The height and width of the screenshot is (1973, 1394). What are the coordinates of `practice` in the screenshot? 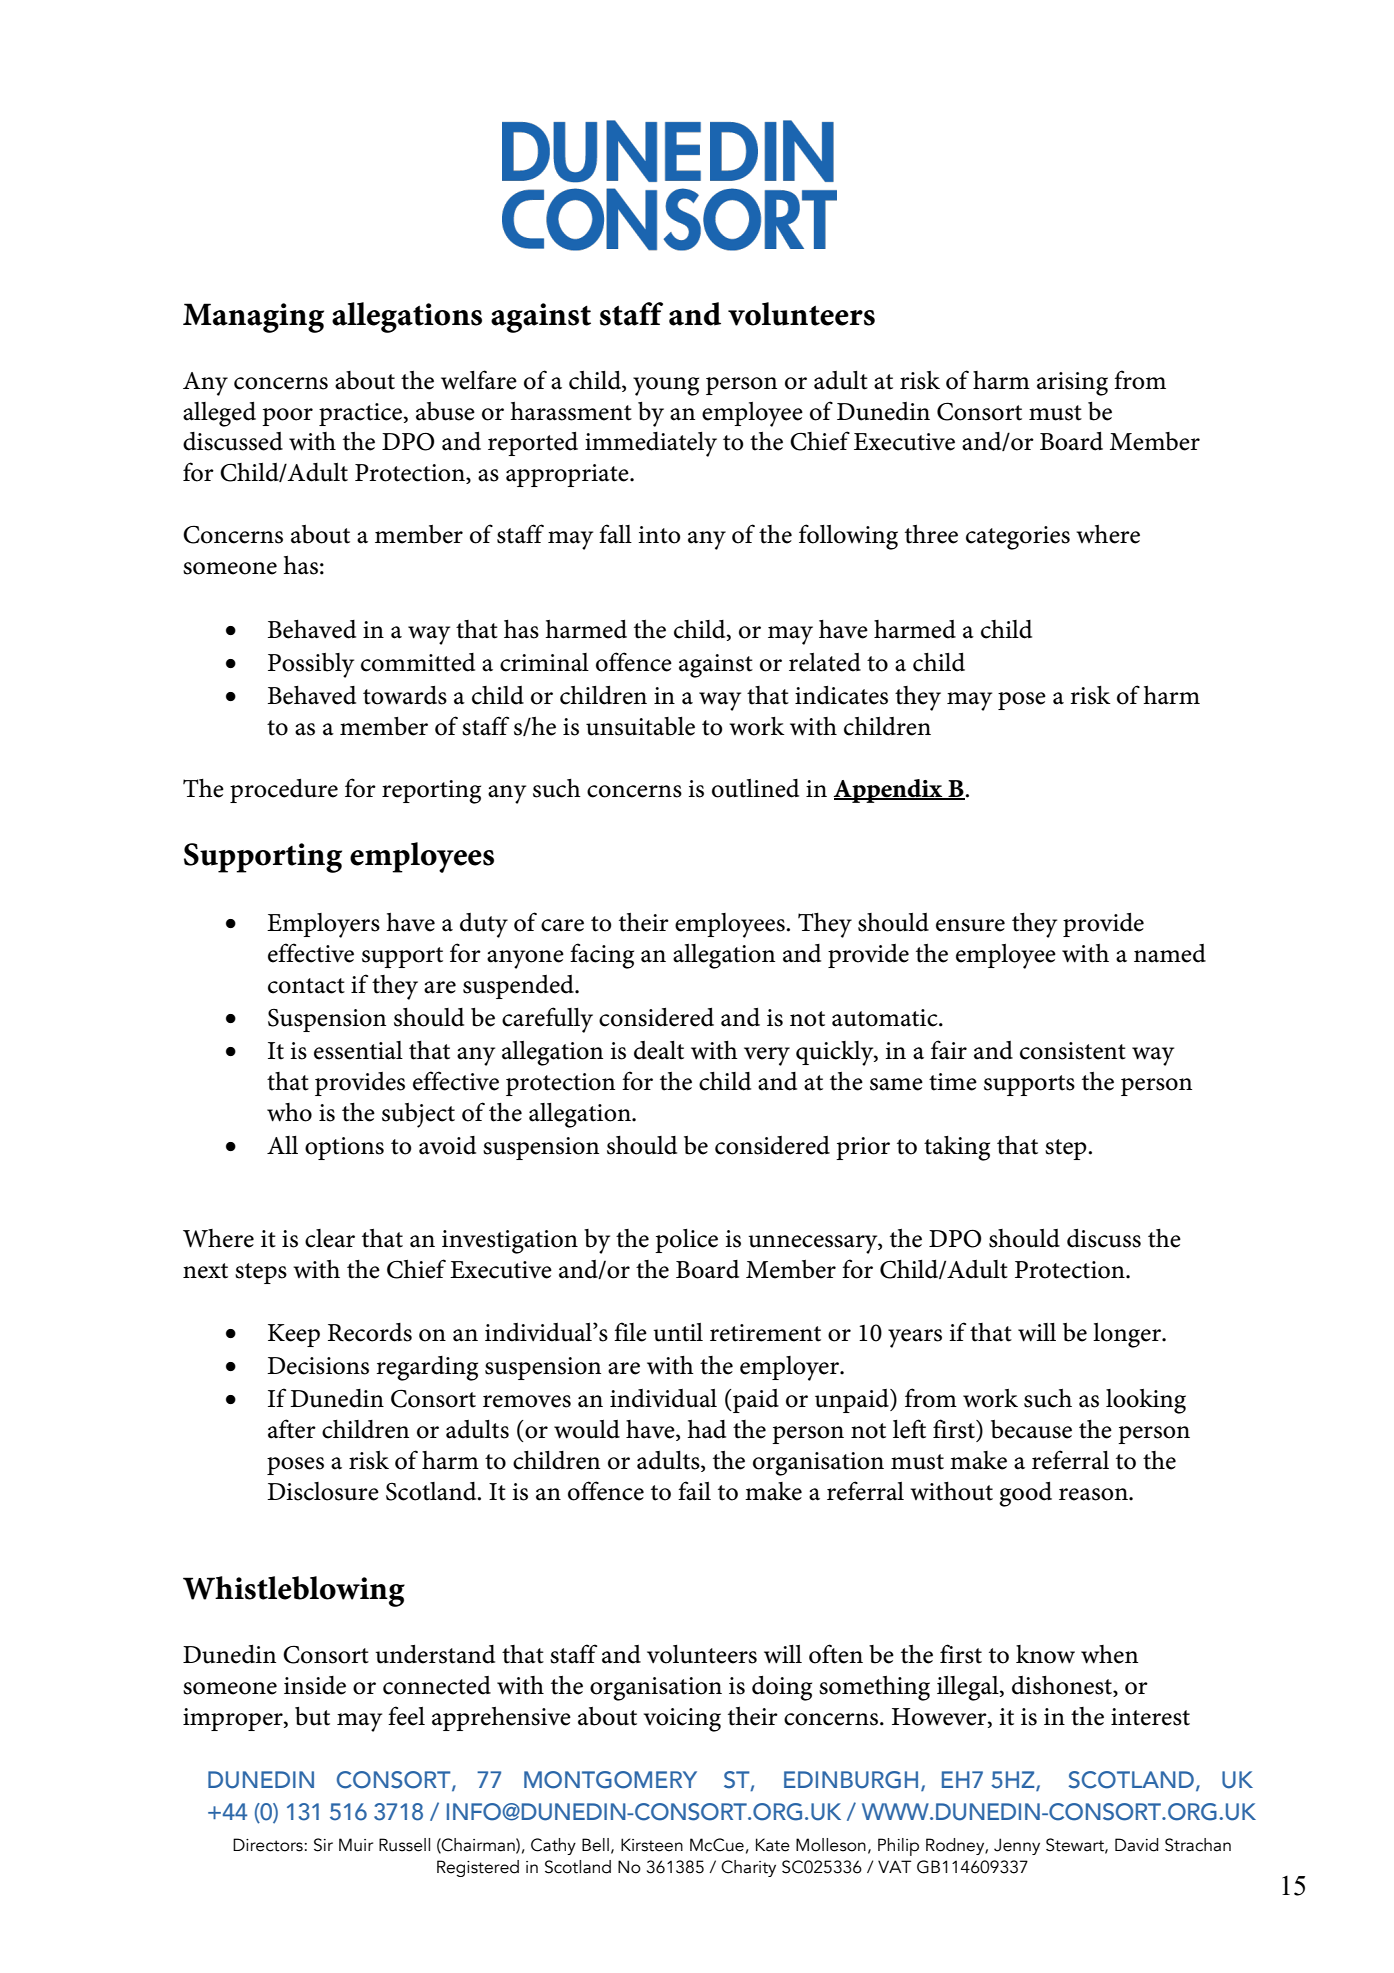 It's located at (362, 414).
